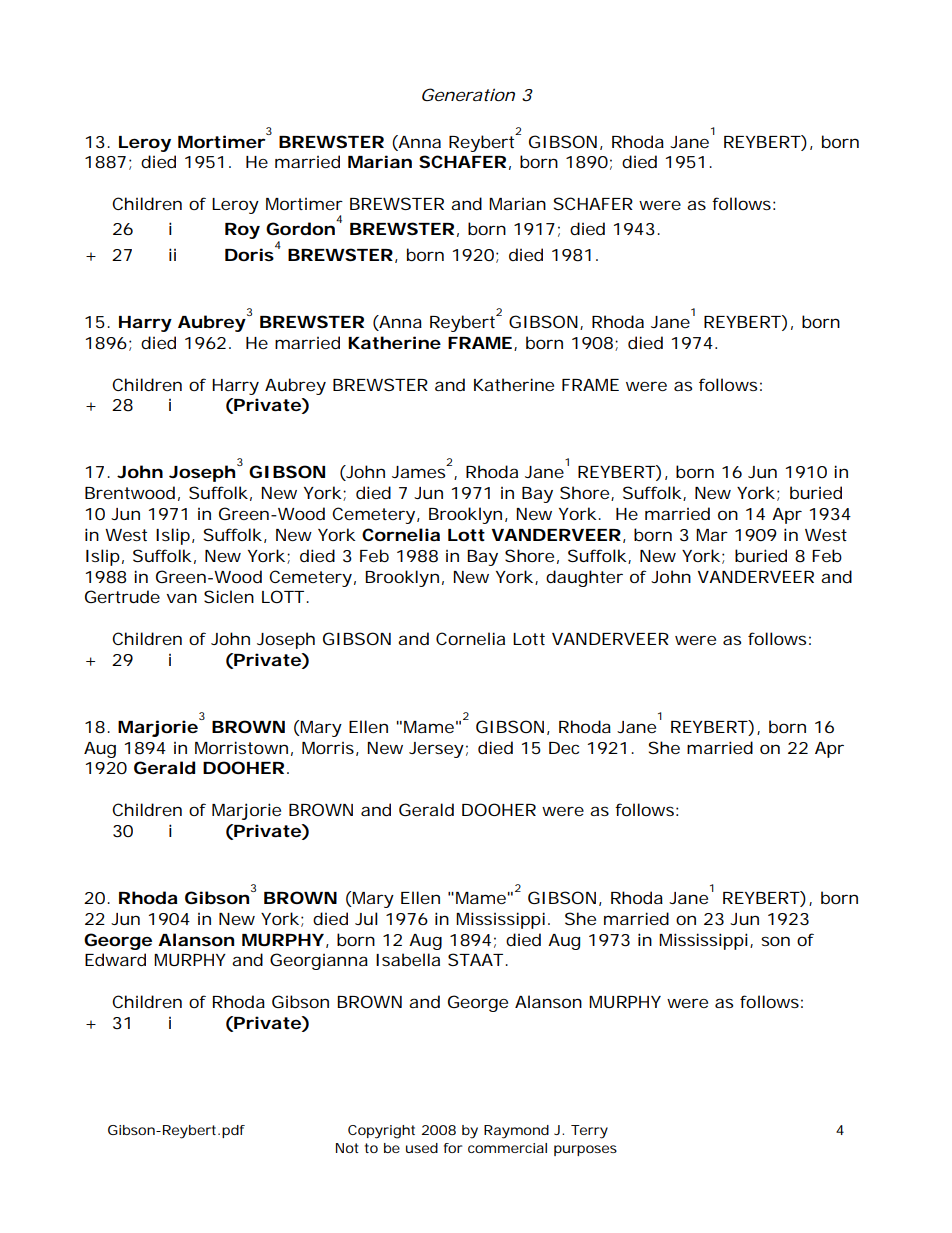 The image size is (952, 1233). Describe the element at coordinates (115, 959) in the page. I see `Edward` at that location.
